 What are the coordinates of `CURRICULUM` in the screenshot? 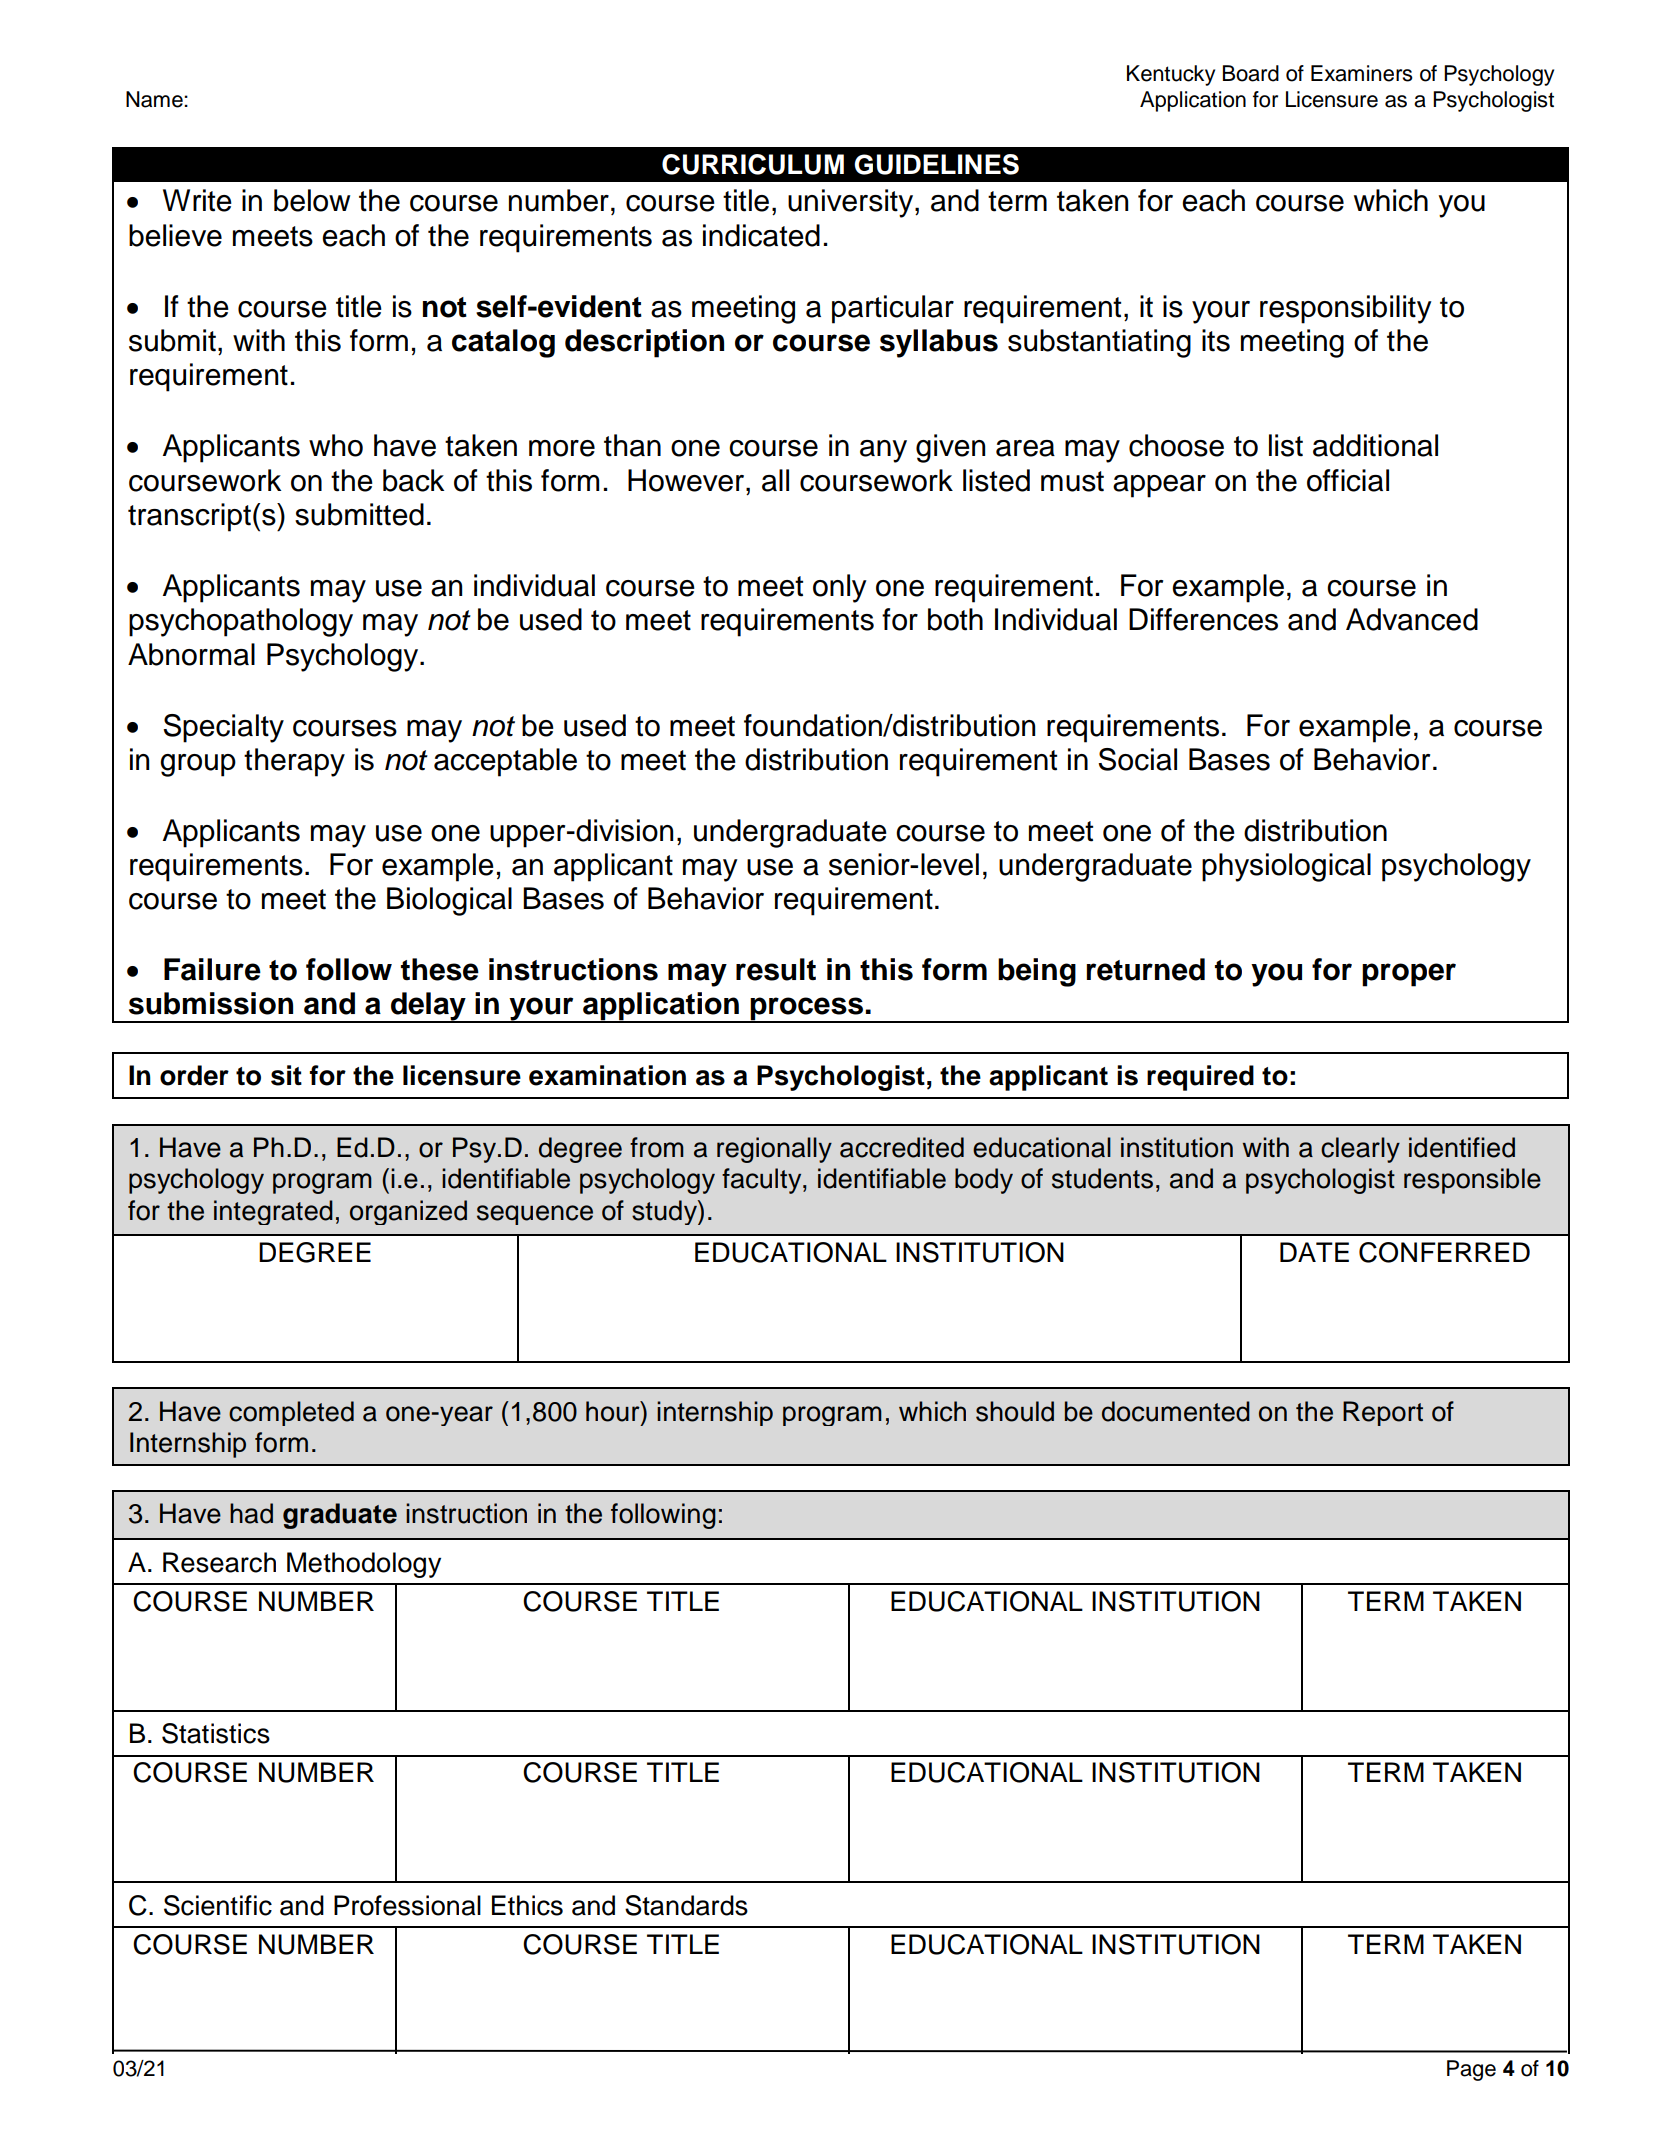 It's located at (753, 164).
